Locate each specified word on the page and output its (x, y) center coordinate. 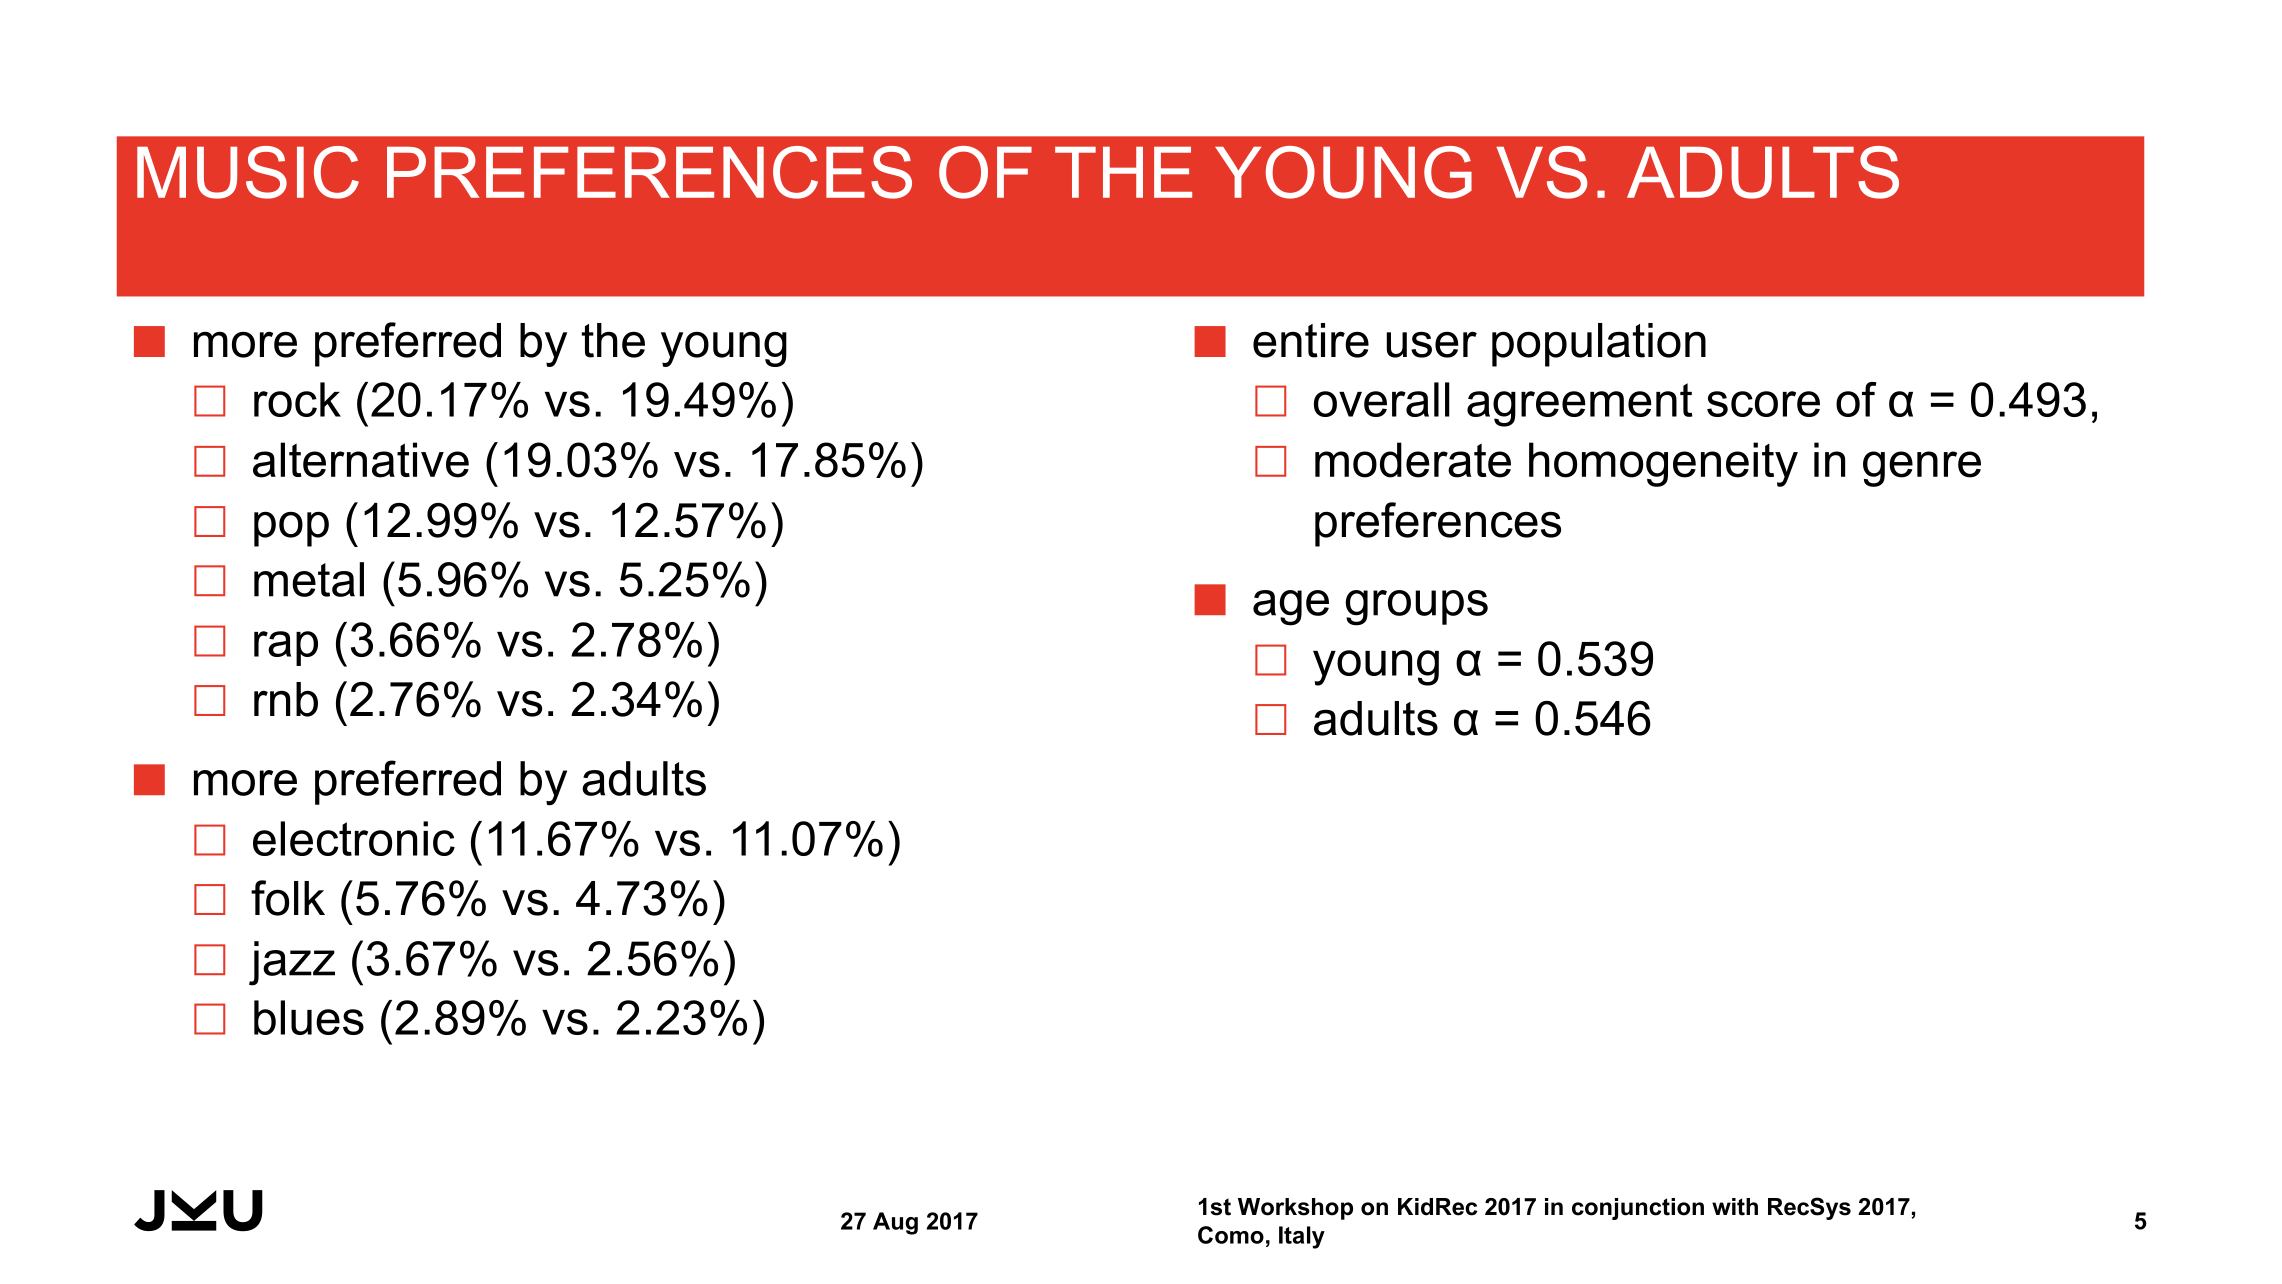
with (1735, 1207)
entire (1311, 340)
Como (1231, 1235)
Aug (895, 1223)
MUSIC (248, 172)
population (1599, 345)
